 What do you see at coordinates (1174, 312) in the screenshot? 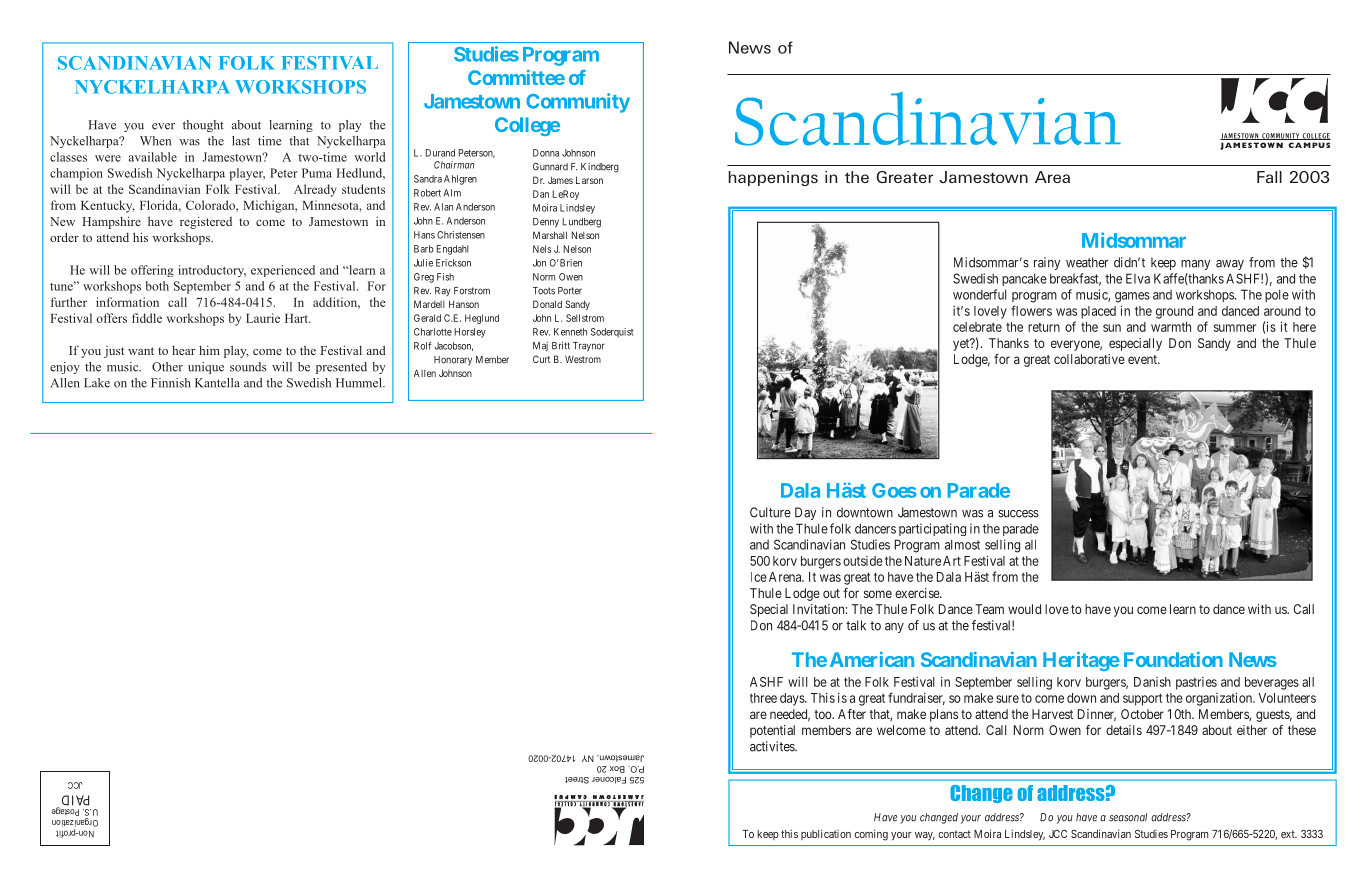
I see `ground` at bounding box center [1174, 312].
